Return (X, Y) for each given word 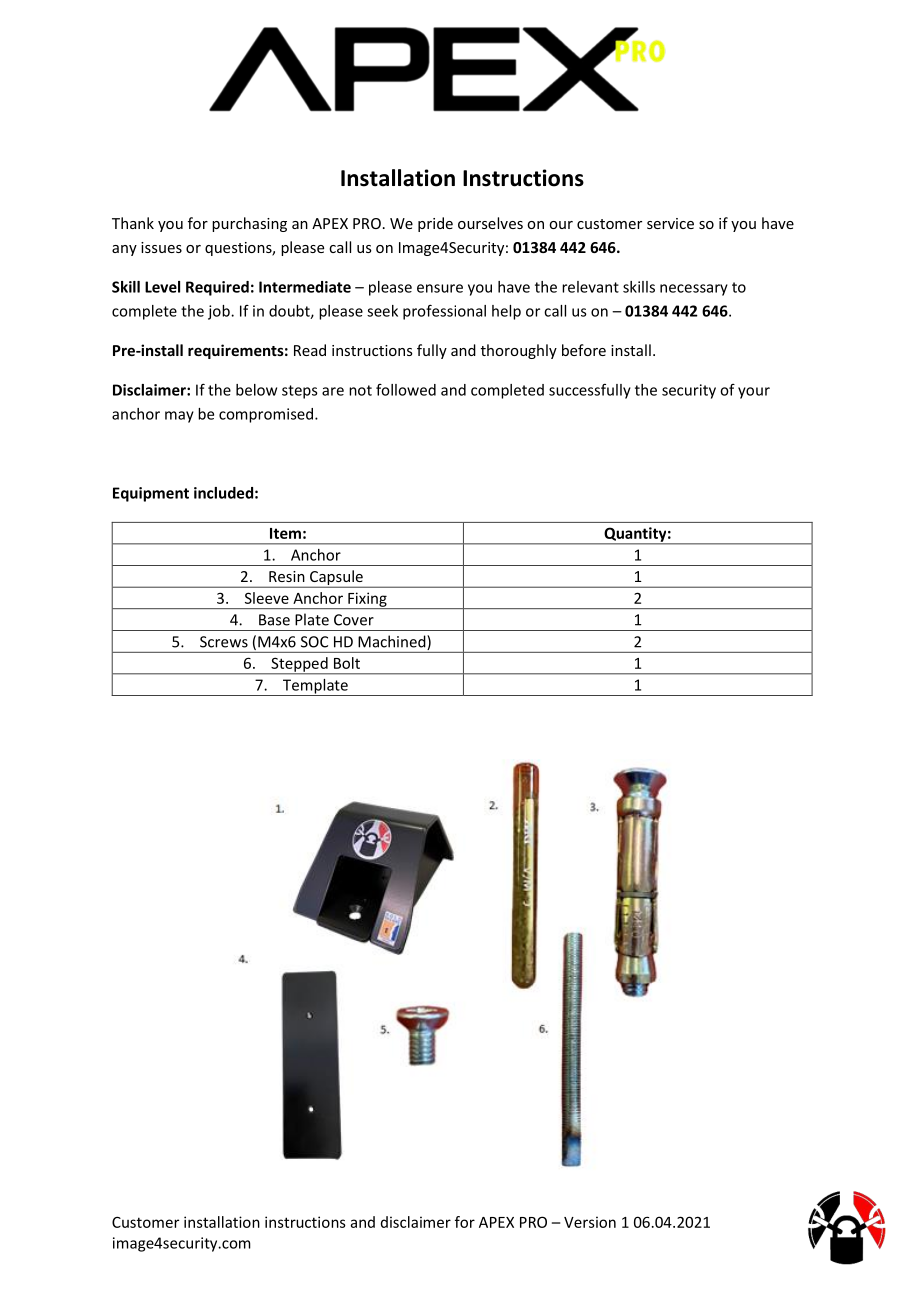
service (670, 223)
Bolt (347, 663)
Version (590, 1222)
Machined (393, 642)
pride (435, 224)
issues (161, 247)
